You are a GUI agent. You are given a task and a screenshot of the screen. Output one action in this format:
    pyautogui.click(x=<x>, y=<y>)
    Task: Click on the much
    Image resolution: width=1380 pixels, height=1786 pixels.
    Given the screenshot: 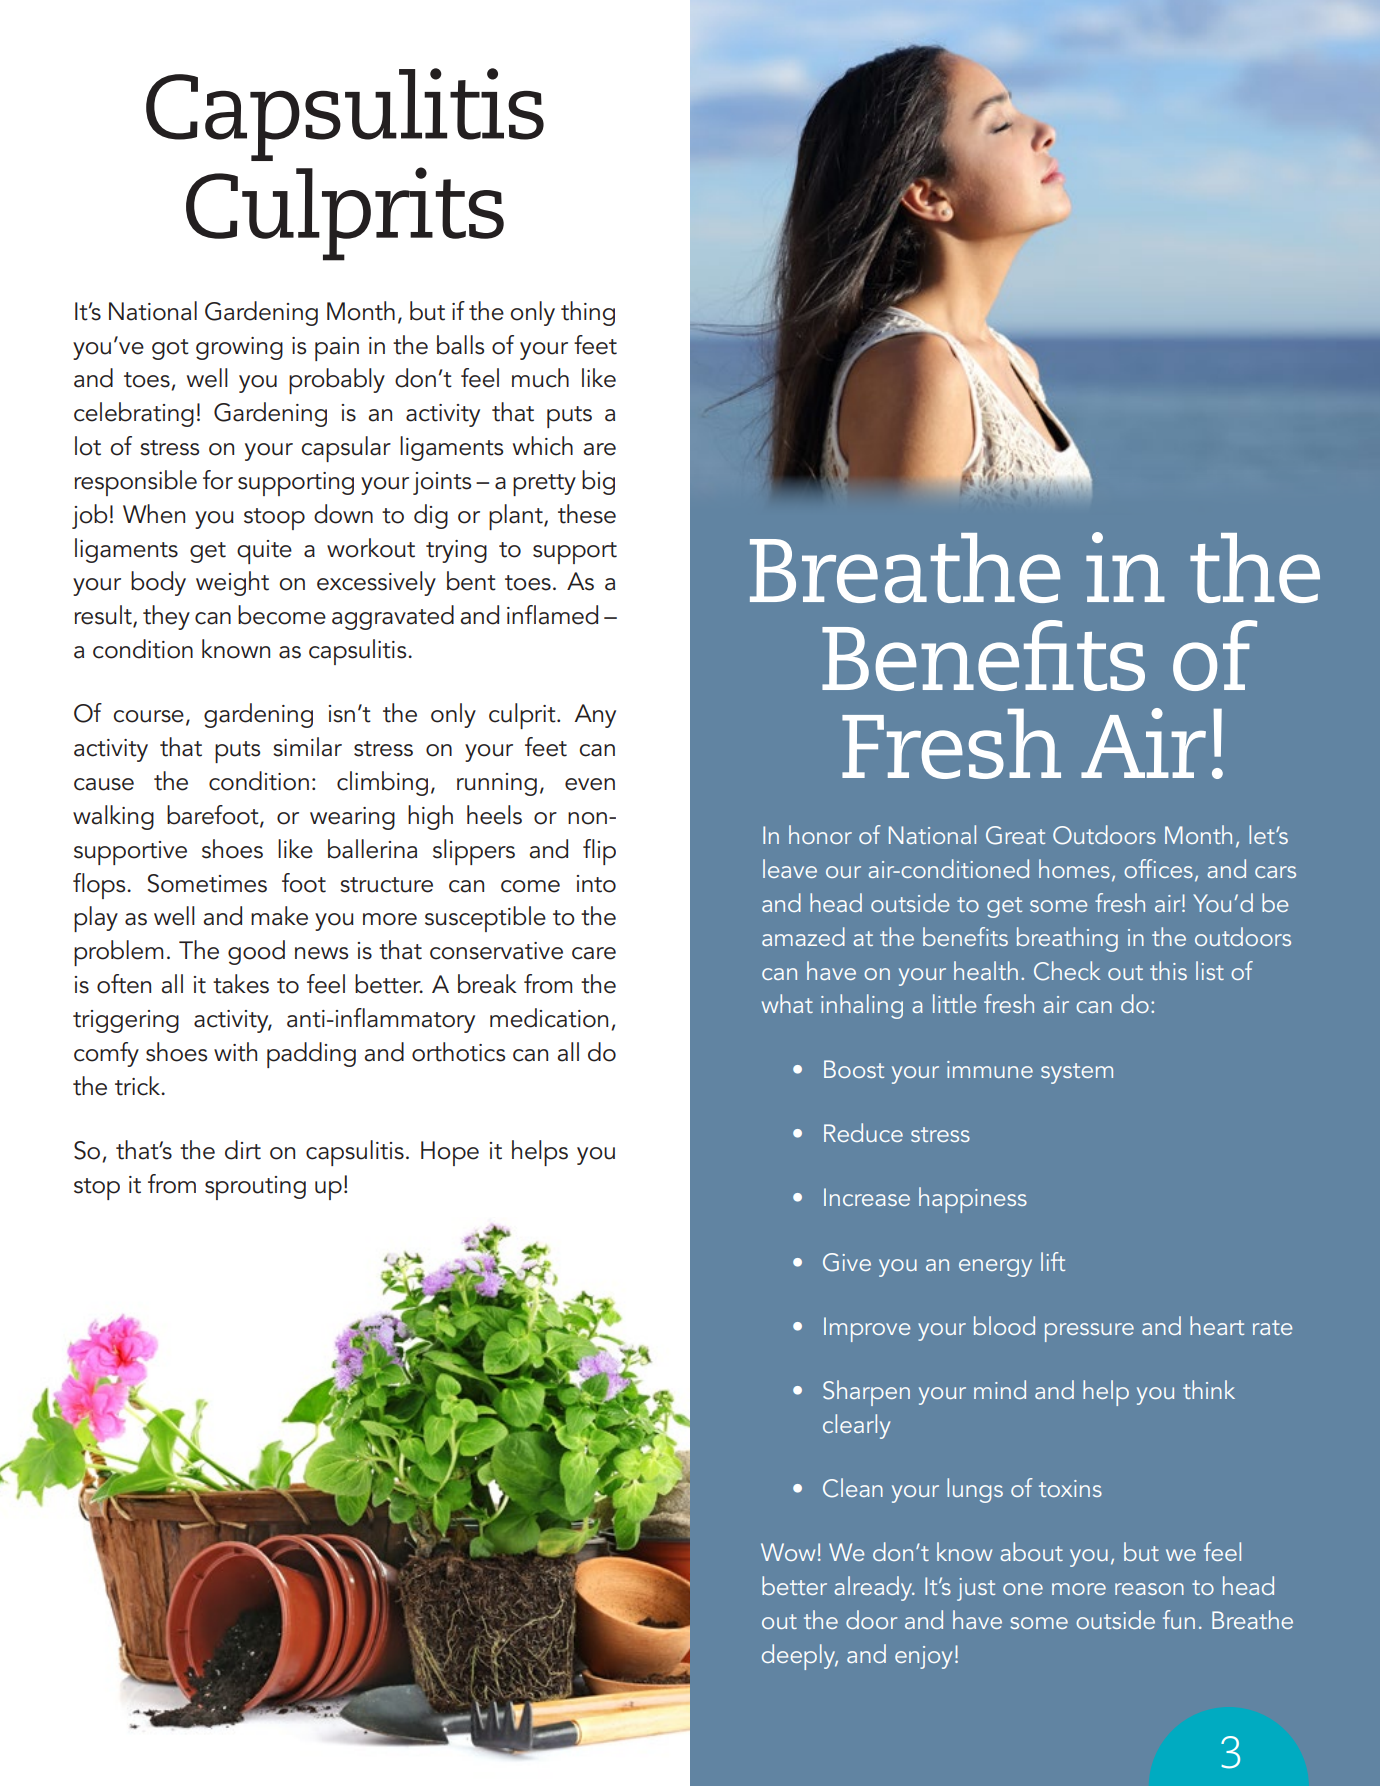 What is the action you would take?
    pyautogui.click(x=540, y=378)
